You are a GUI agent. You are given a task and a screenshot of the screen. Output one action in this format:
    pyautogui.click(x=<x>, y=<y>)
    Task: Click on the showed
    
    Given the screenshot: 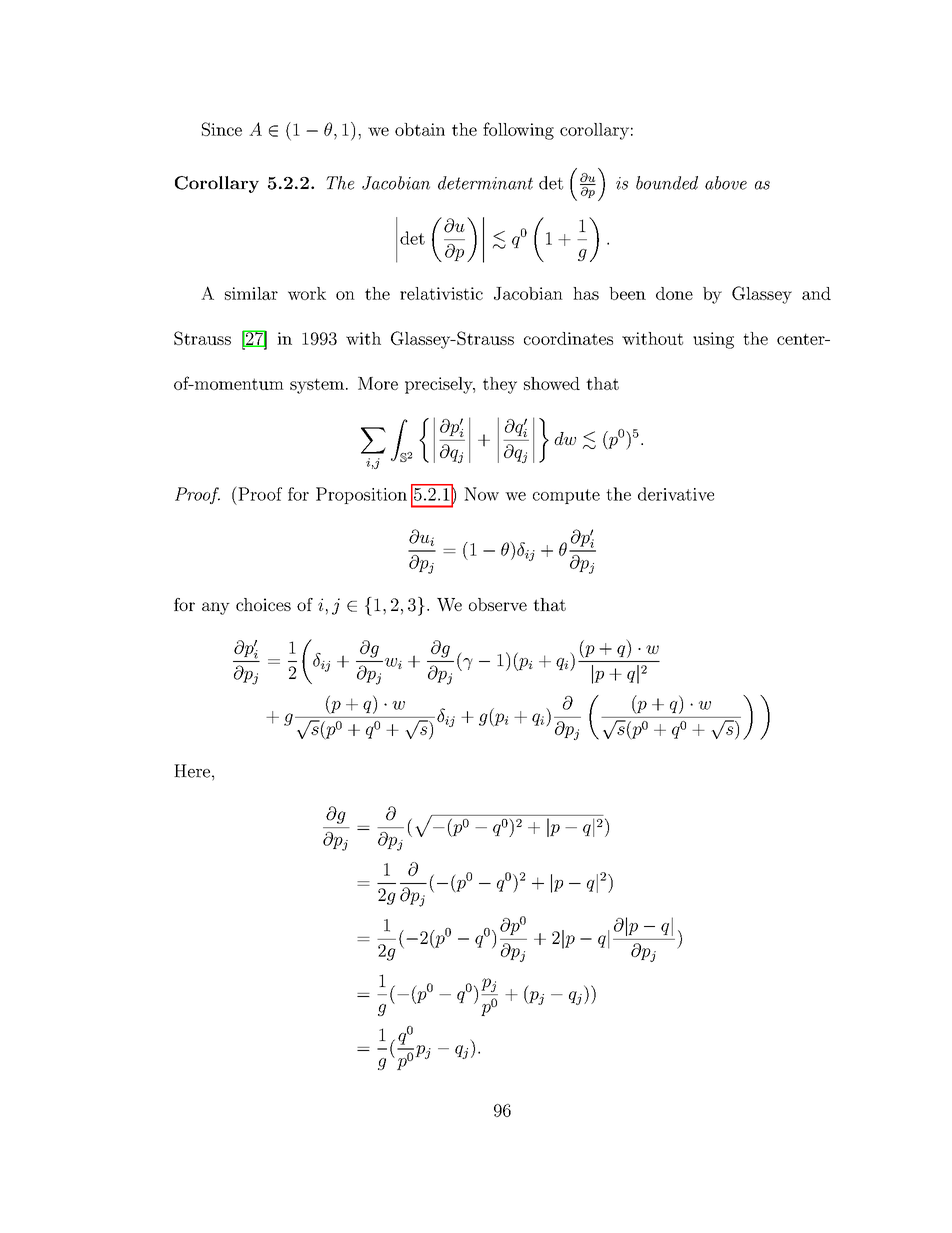 What is the action you would take?
    pyautogui.click(x=552, y=383)
